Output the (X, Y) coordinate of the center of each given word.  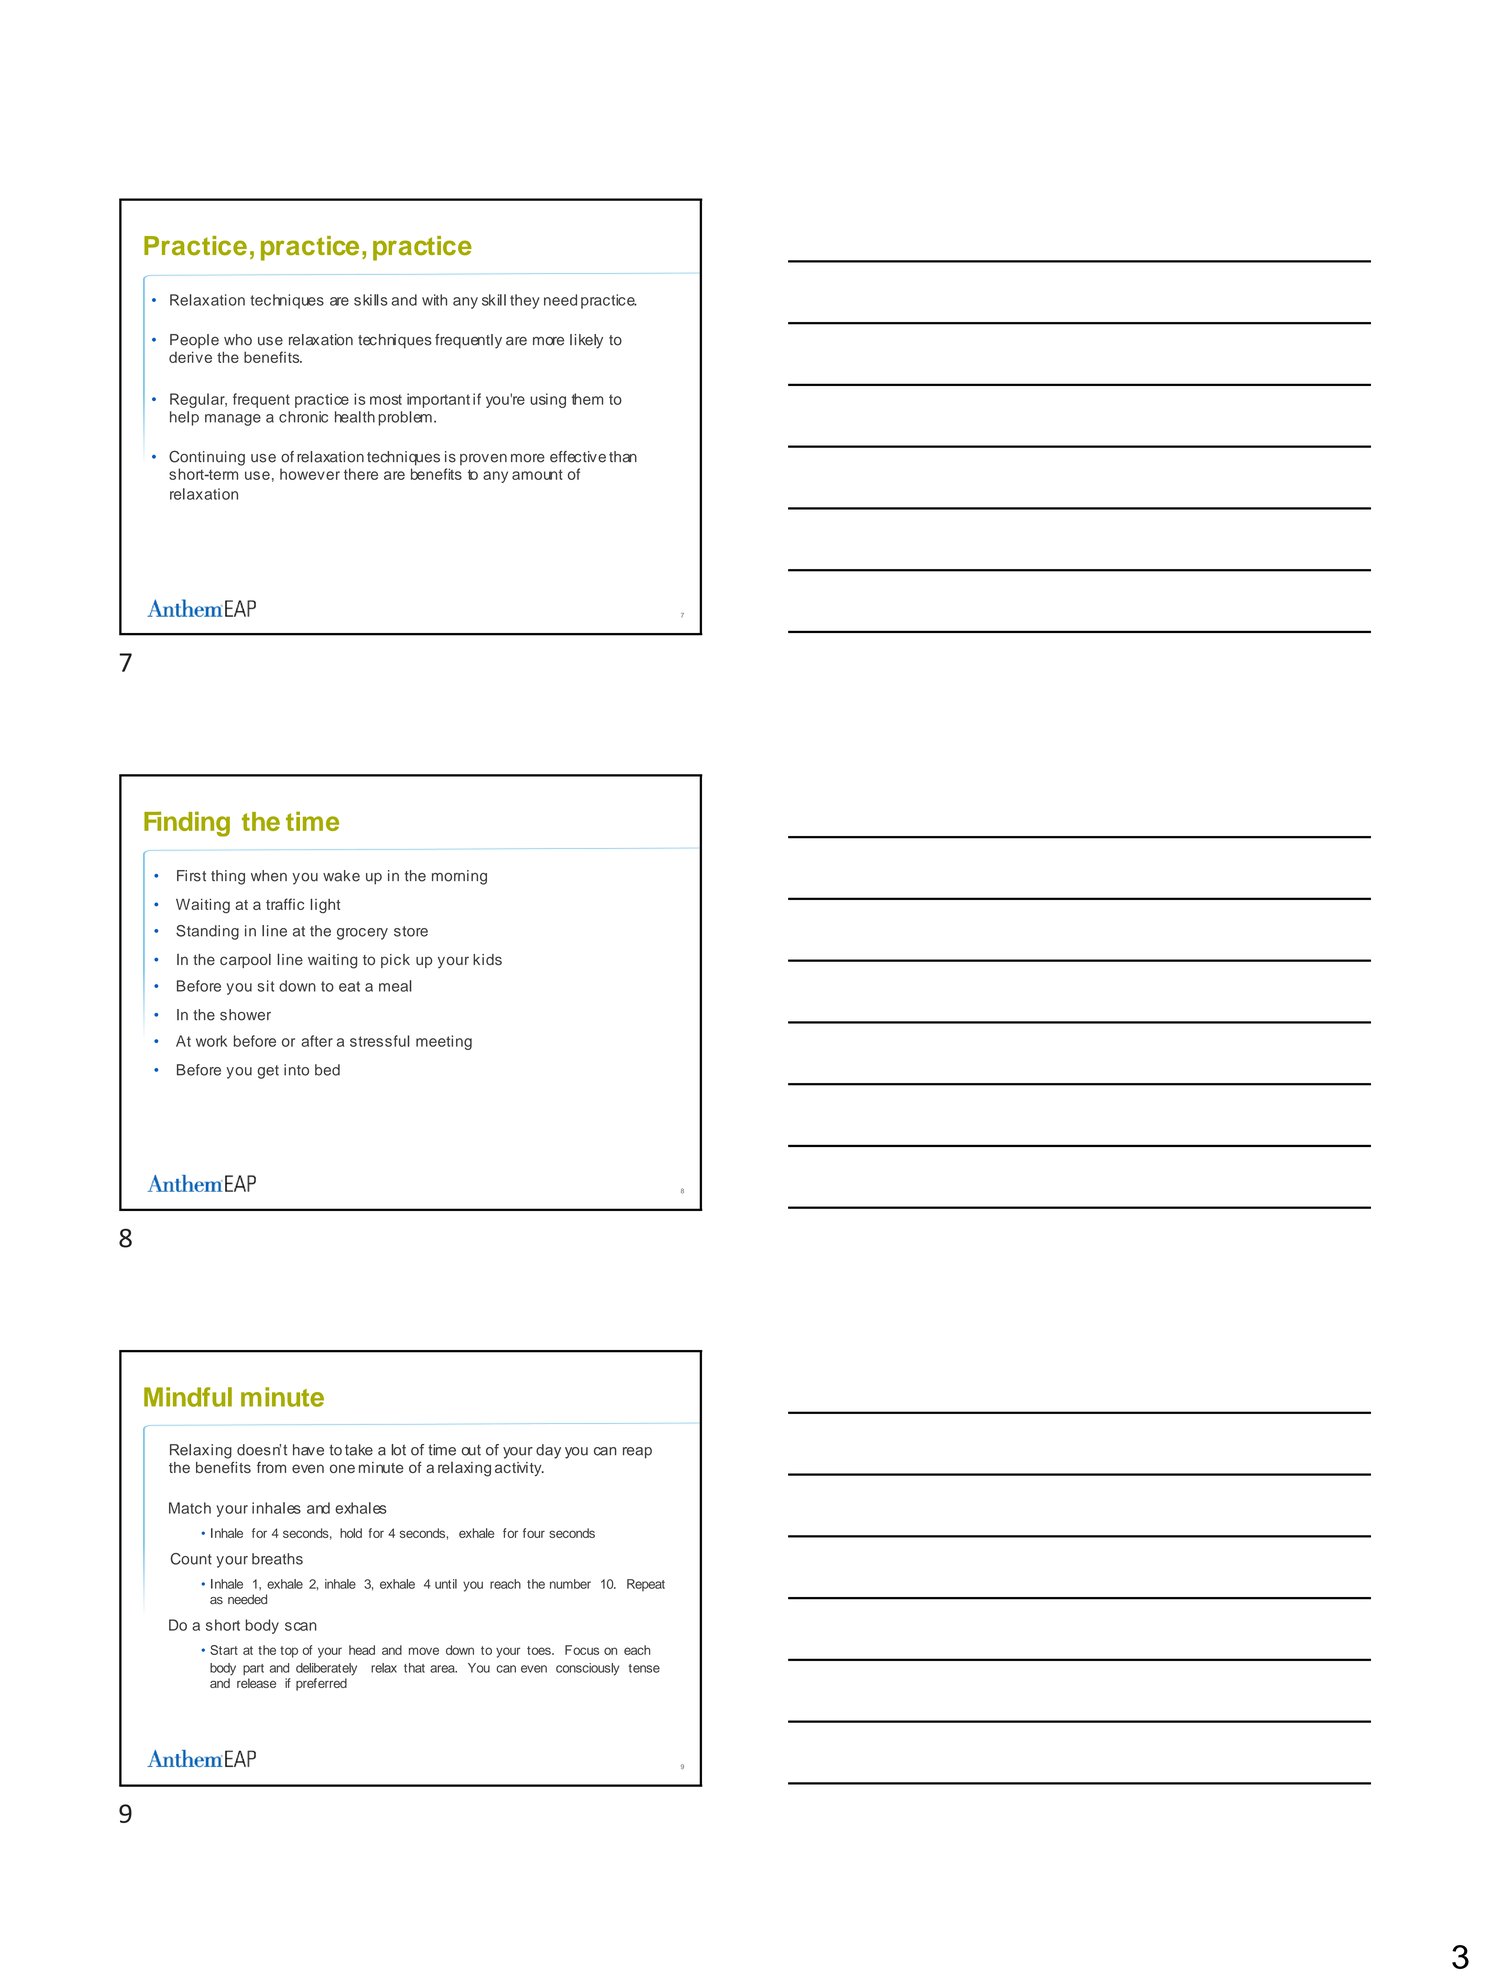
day (548, 1451)
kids (487, 960)
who (238, 340)
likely (586, 341)
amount (537, 474)
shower (245, 1015)
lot (398, 1450)
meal (395, 986)
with (434, 300)
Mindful (188, 1397)
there (361, 474)
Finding (187, 824)
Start (224, 1650)
